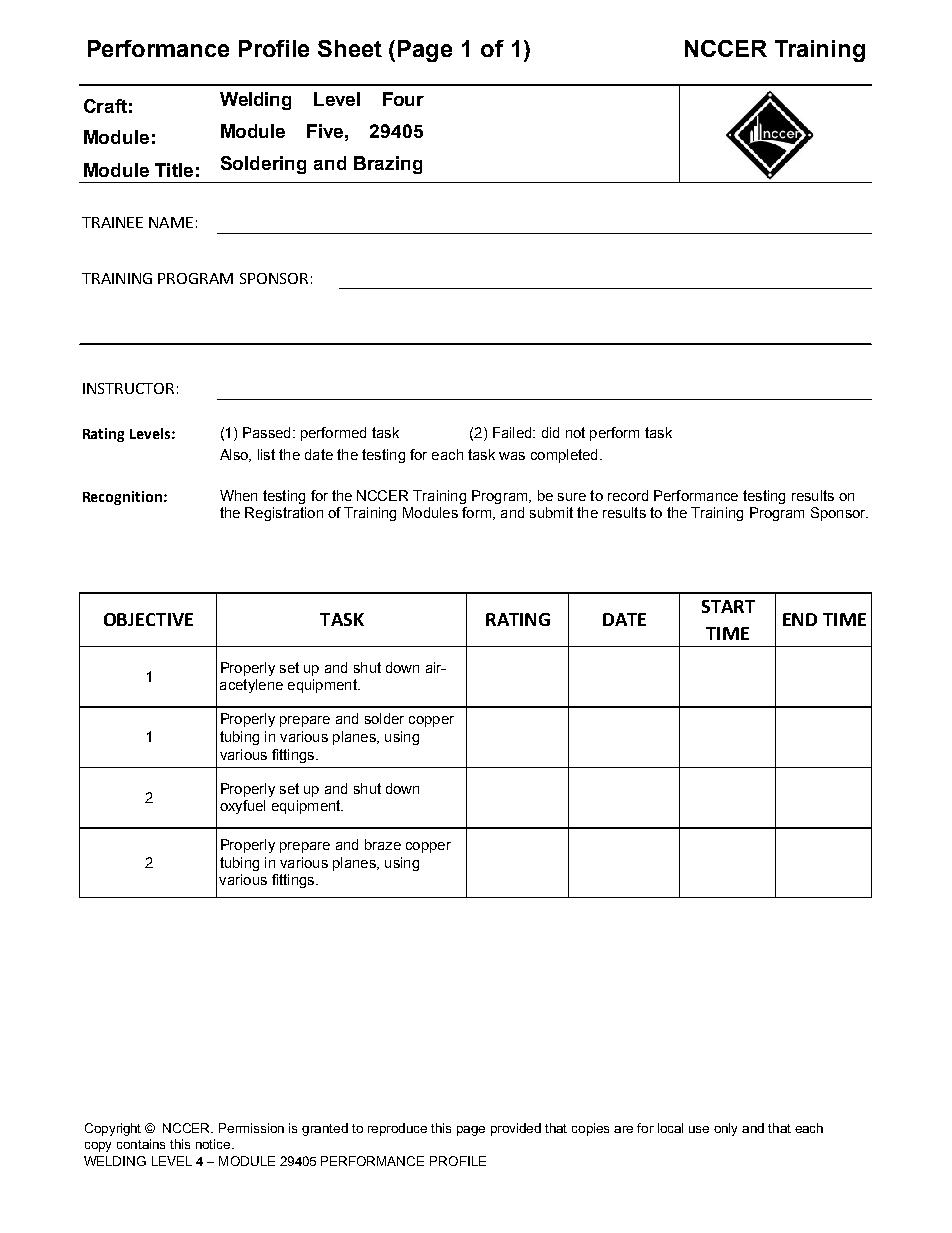 The width and height of the screenshot is (952, 1233). Describe the element at coordinates (214, 1144) in the screenshot. I see `notice` at that location.
